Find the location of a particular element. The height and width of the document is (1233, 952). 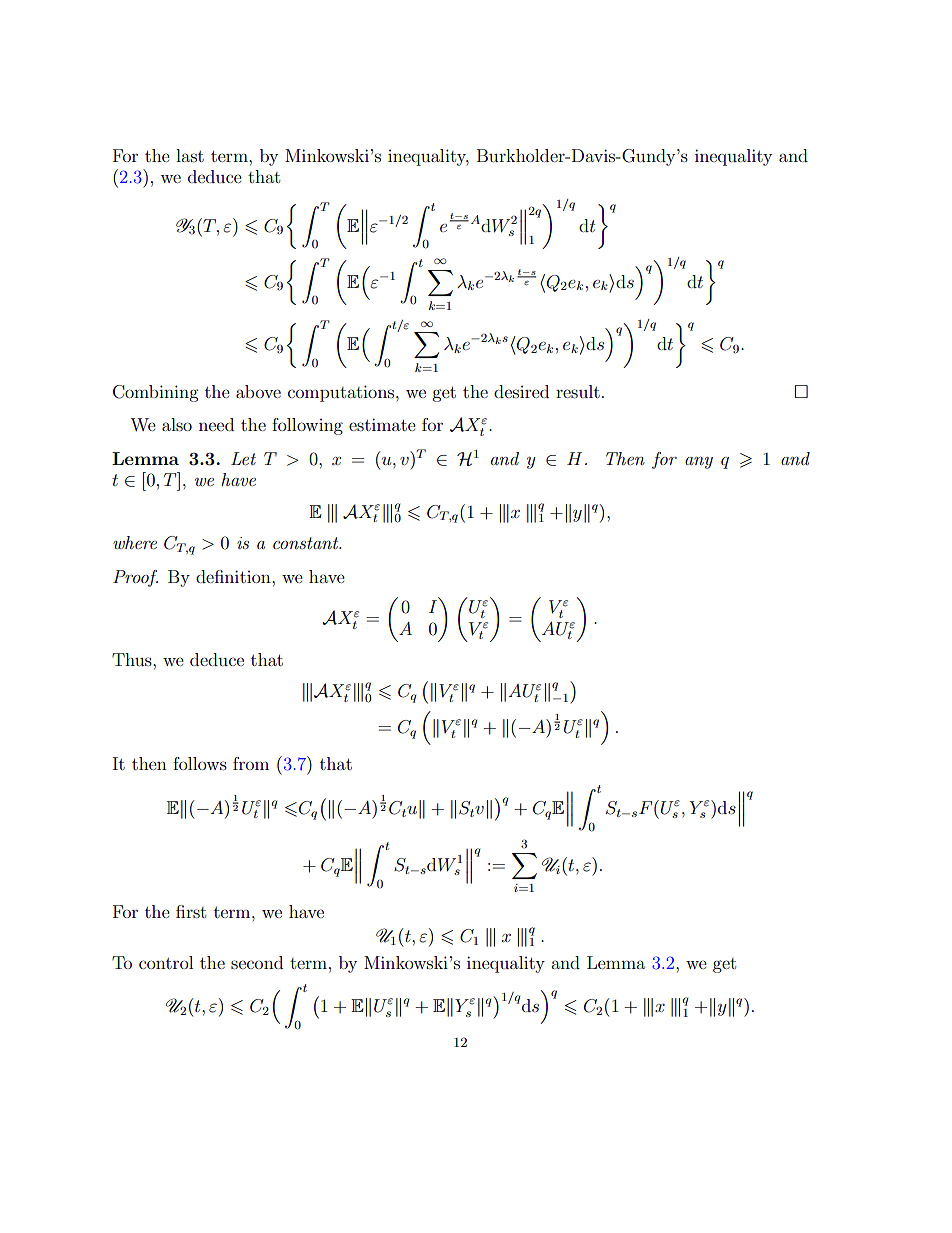

constant is located at coordinates (307, 543).
